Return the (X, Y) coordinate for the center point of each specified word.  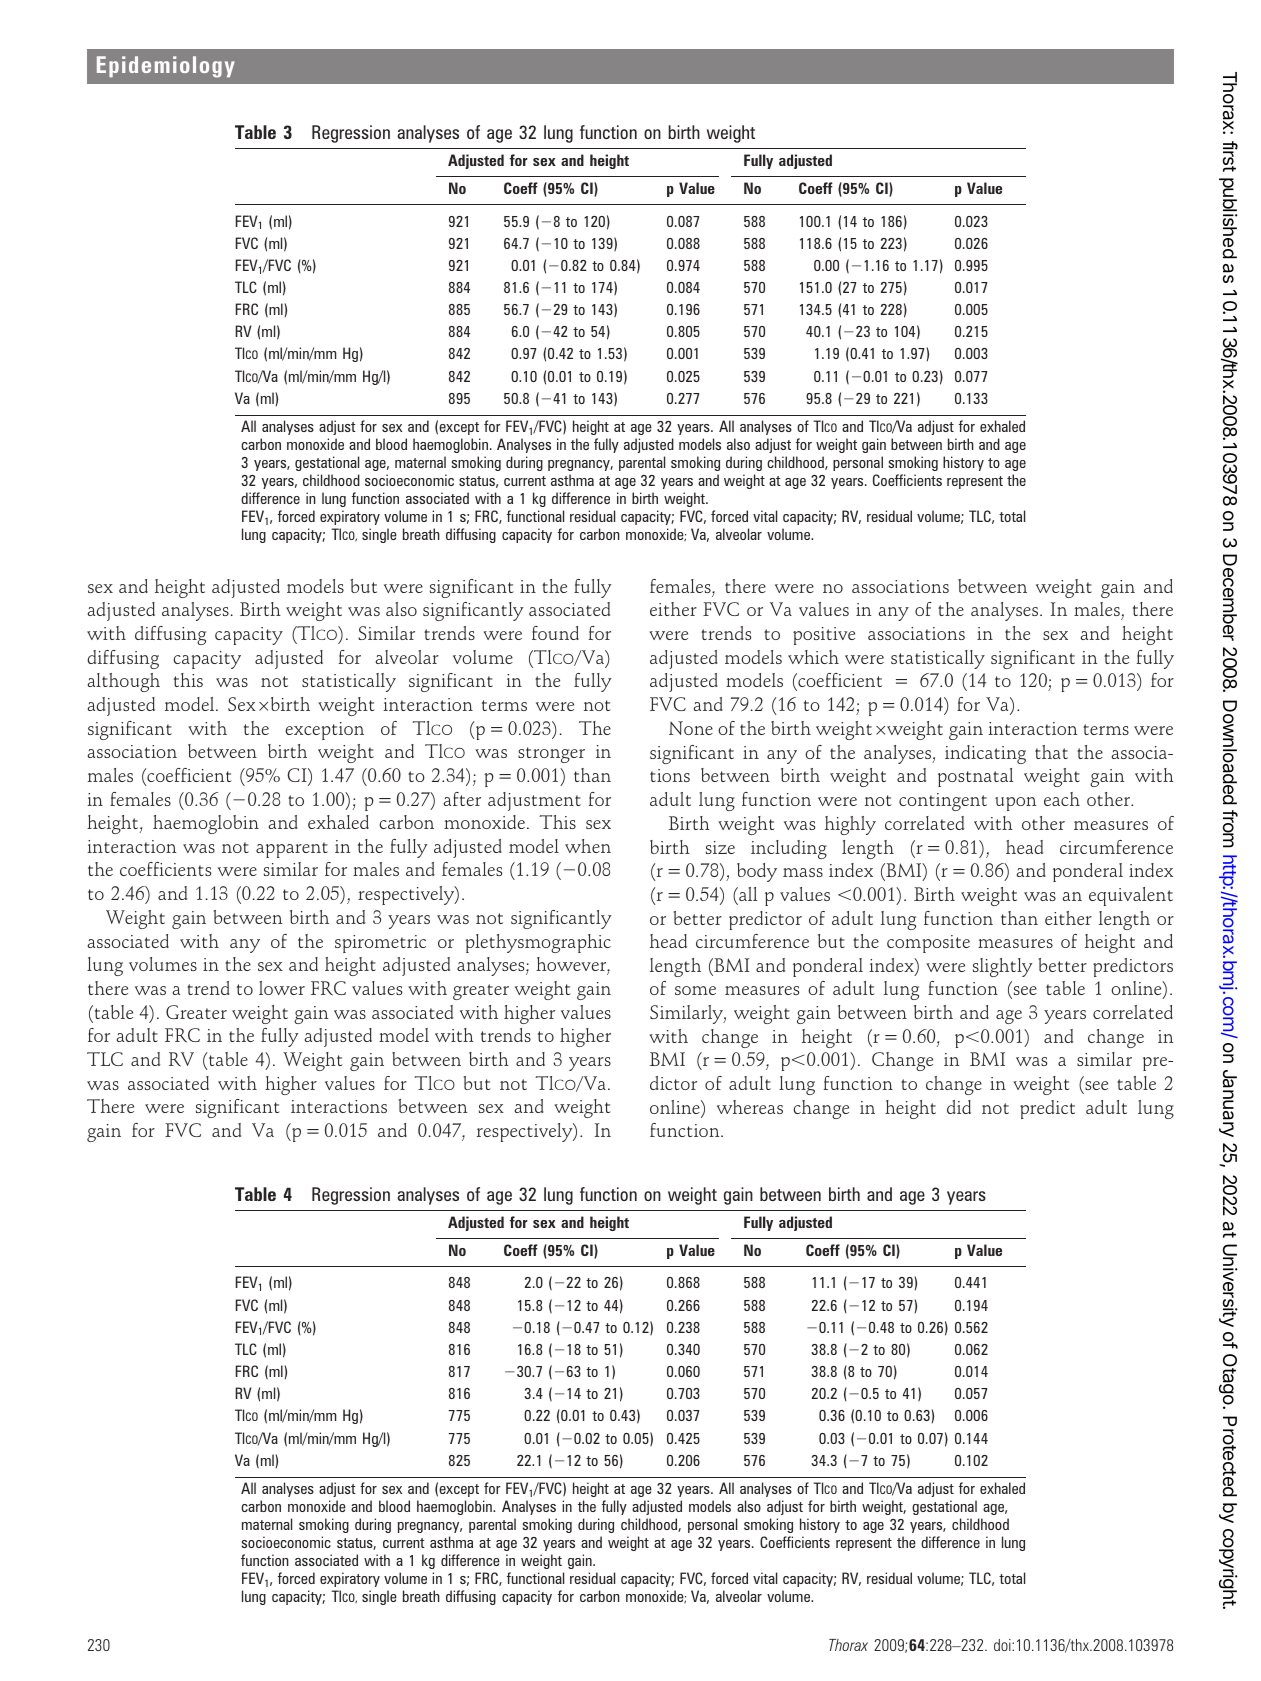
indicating (985, 754)
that (1051, 752)
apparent (292, 850)
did (959, 1107)
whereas (750, 1107)
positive (824, 636)
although (124, 682)
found (555, 633)
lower (282, 988)
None (691, 728)
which (813, 657)
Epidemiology (166, 67)
